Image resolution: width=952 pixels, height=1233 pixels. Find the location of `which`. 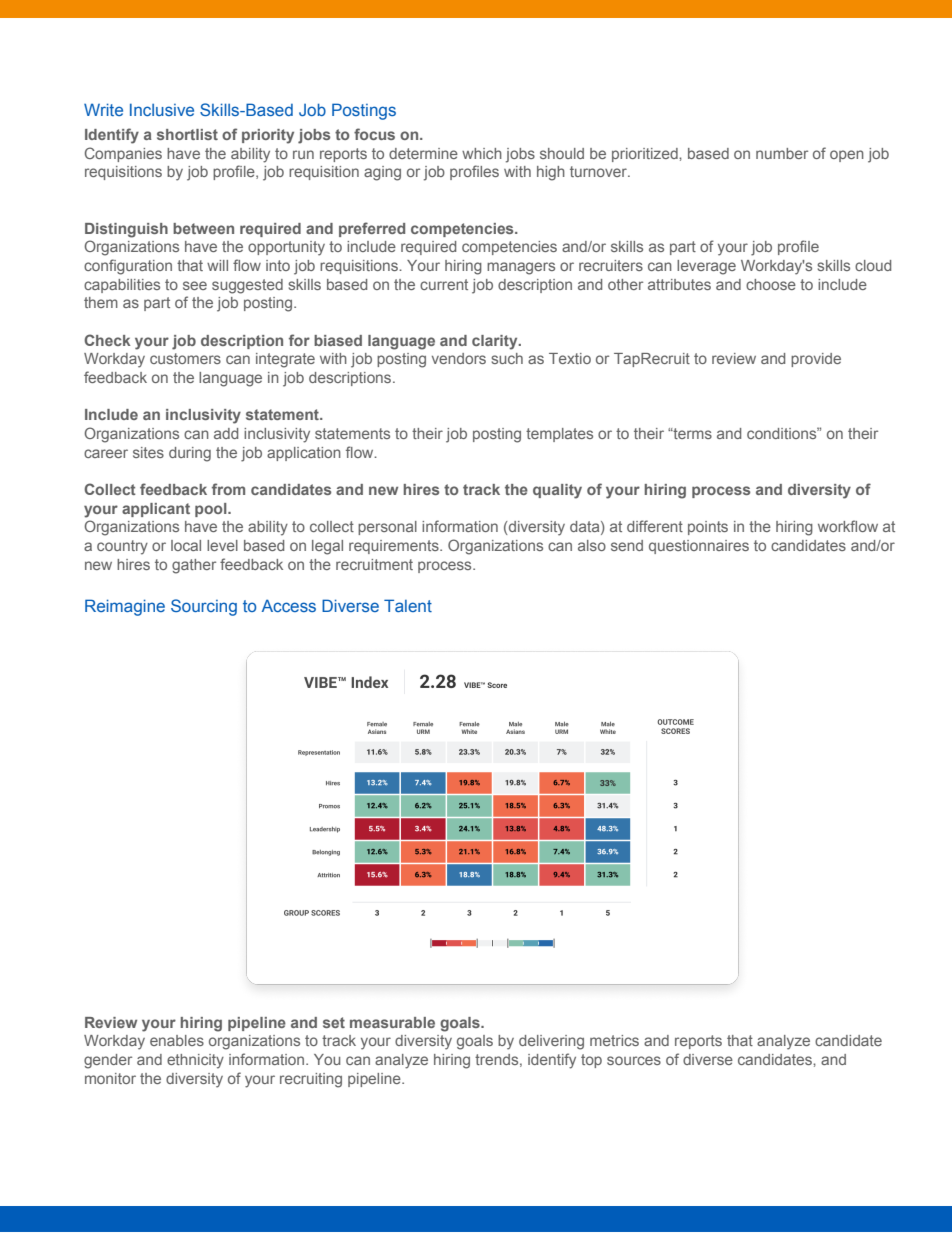

which is located at coordinates (482, 153).
